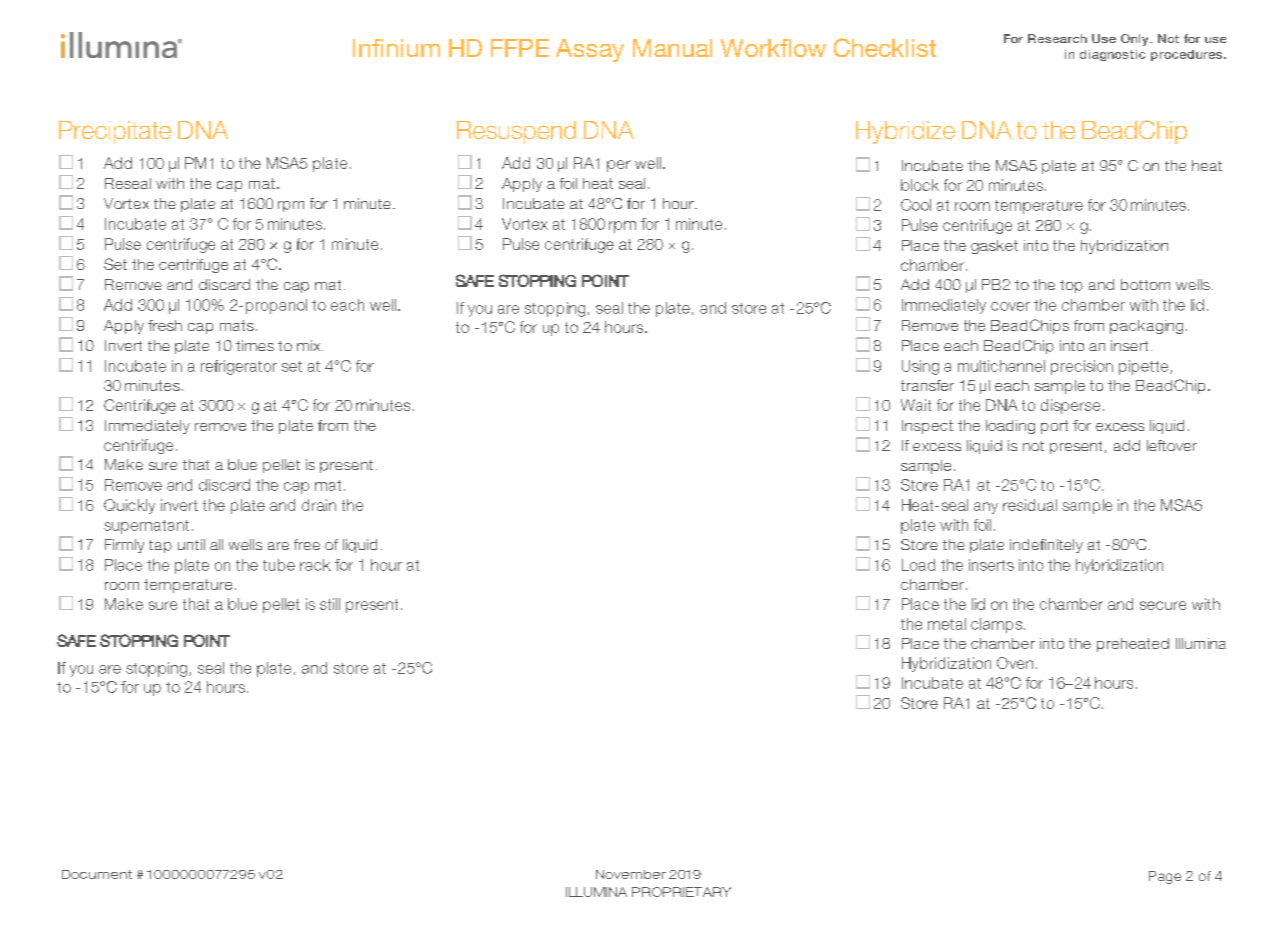 This screenshot has width=1288, height=944. Describe the element at coordinates (947, 624) in the screenshot. I see `metal` at that location.
